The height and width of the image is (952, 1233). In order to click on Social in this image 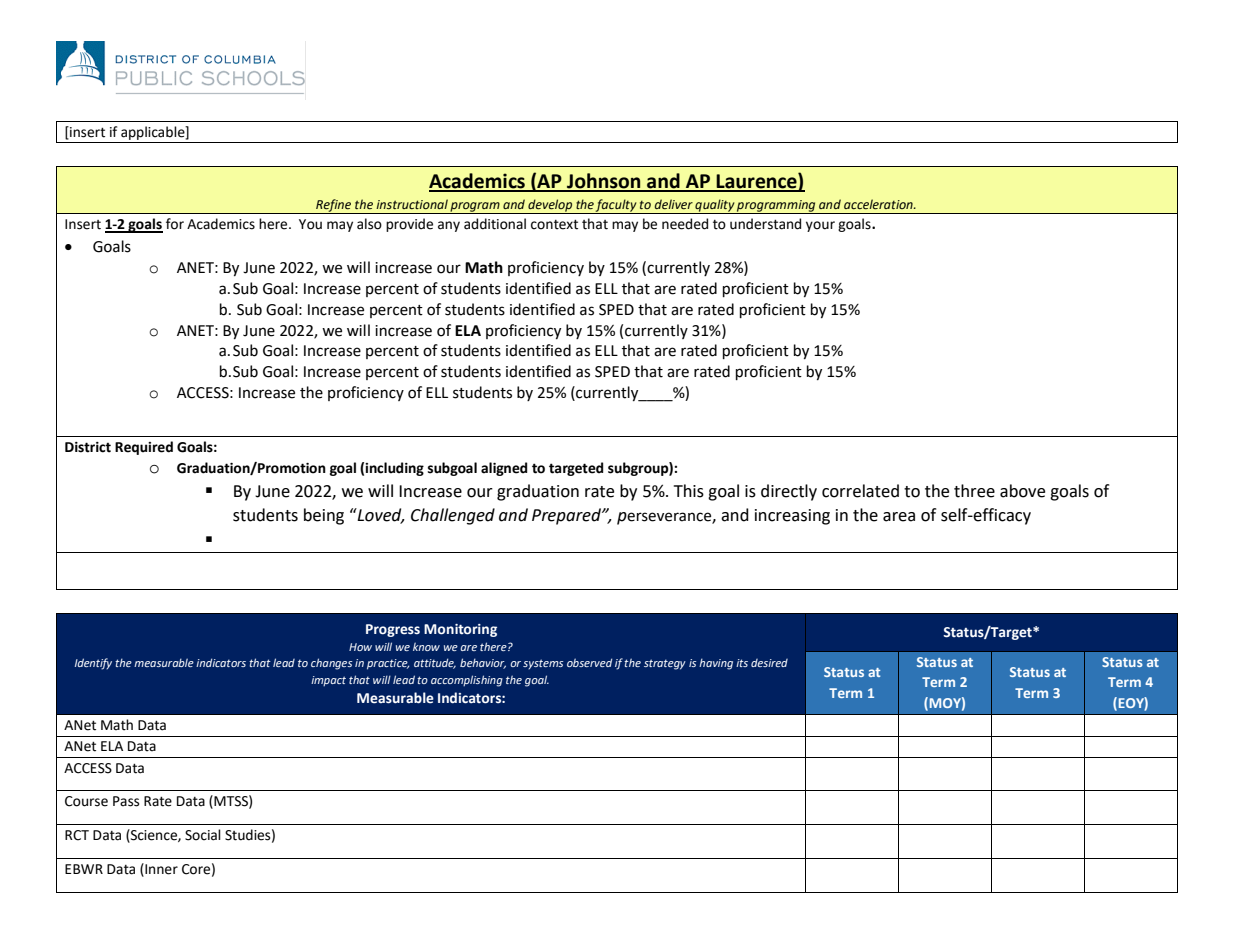, I will do `click(203, 835)`.
